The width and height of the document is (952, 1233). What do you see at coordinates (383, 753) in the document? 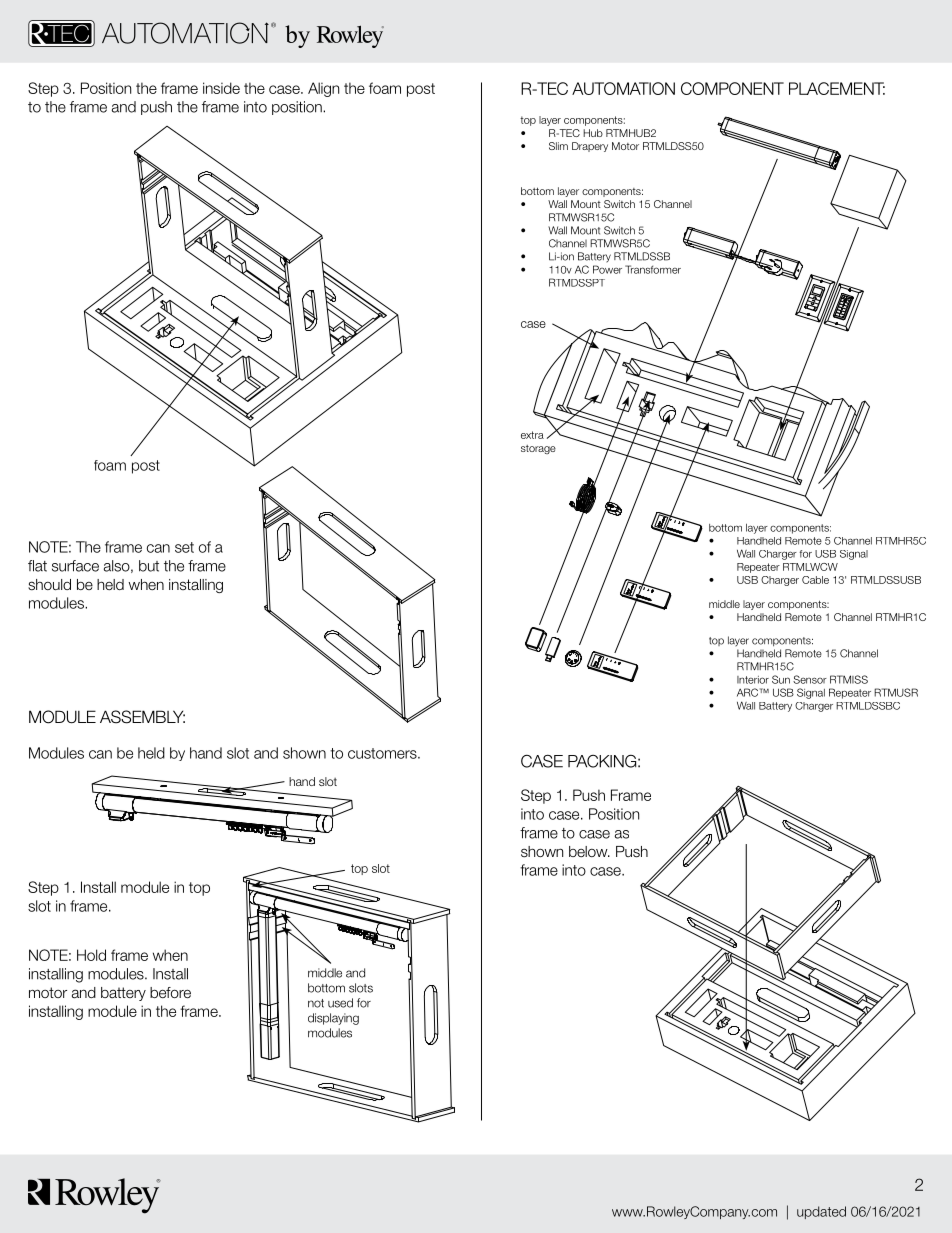
I see `customers` at bounding box center [383, 753].
